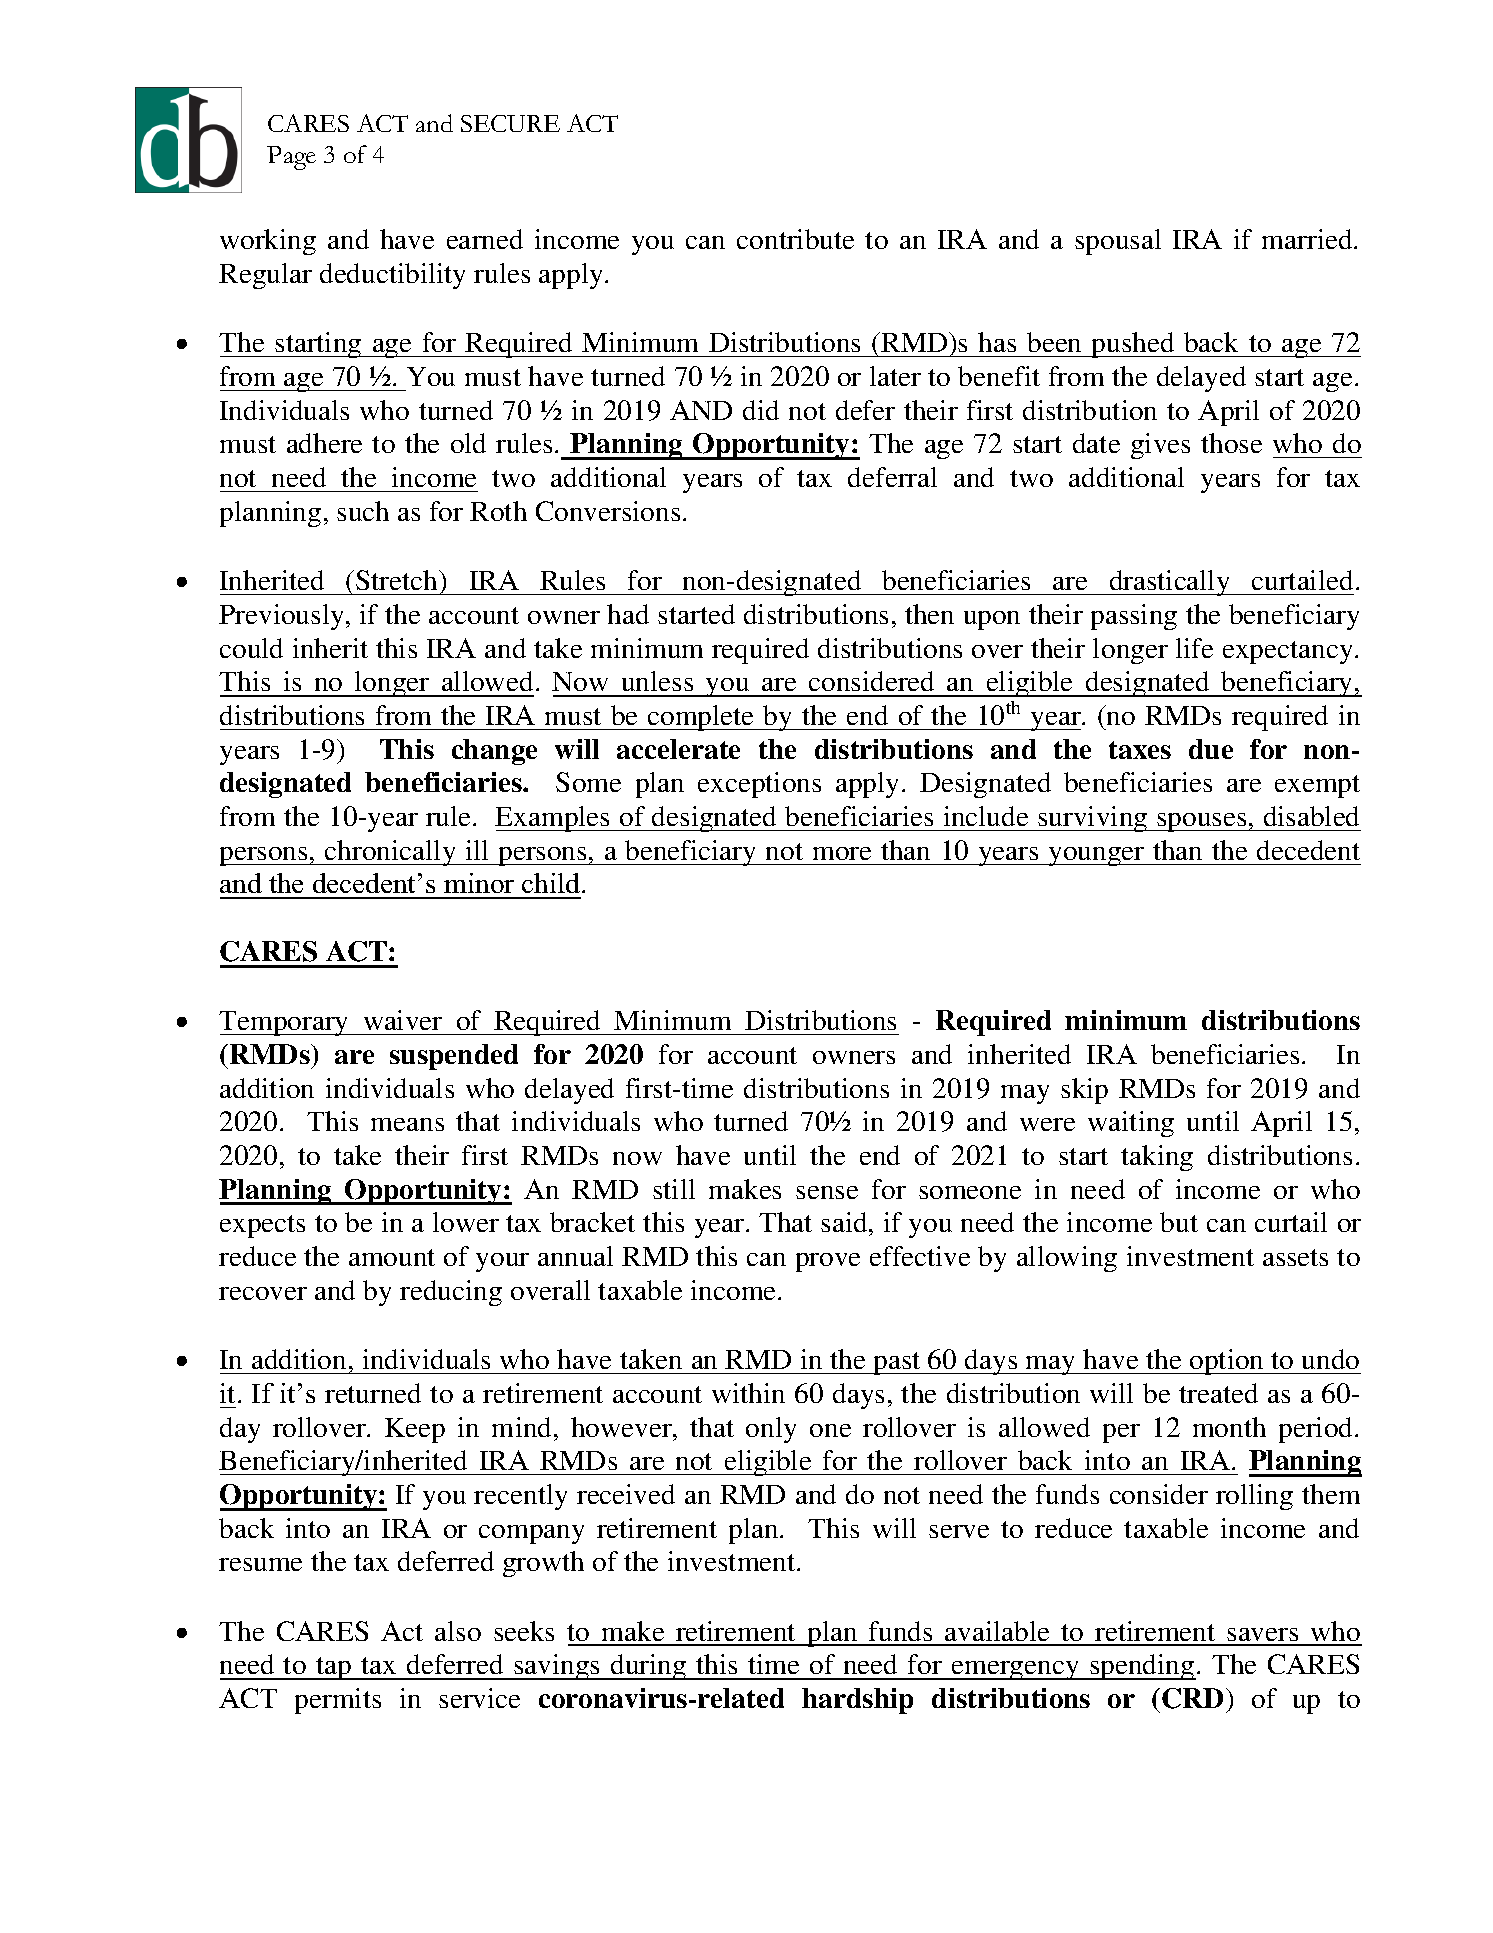  I want to click on did, so click(761, 410).
